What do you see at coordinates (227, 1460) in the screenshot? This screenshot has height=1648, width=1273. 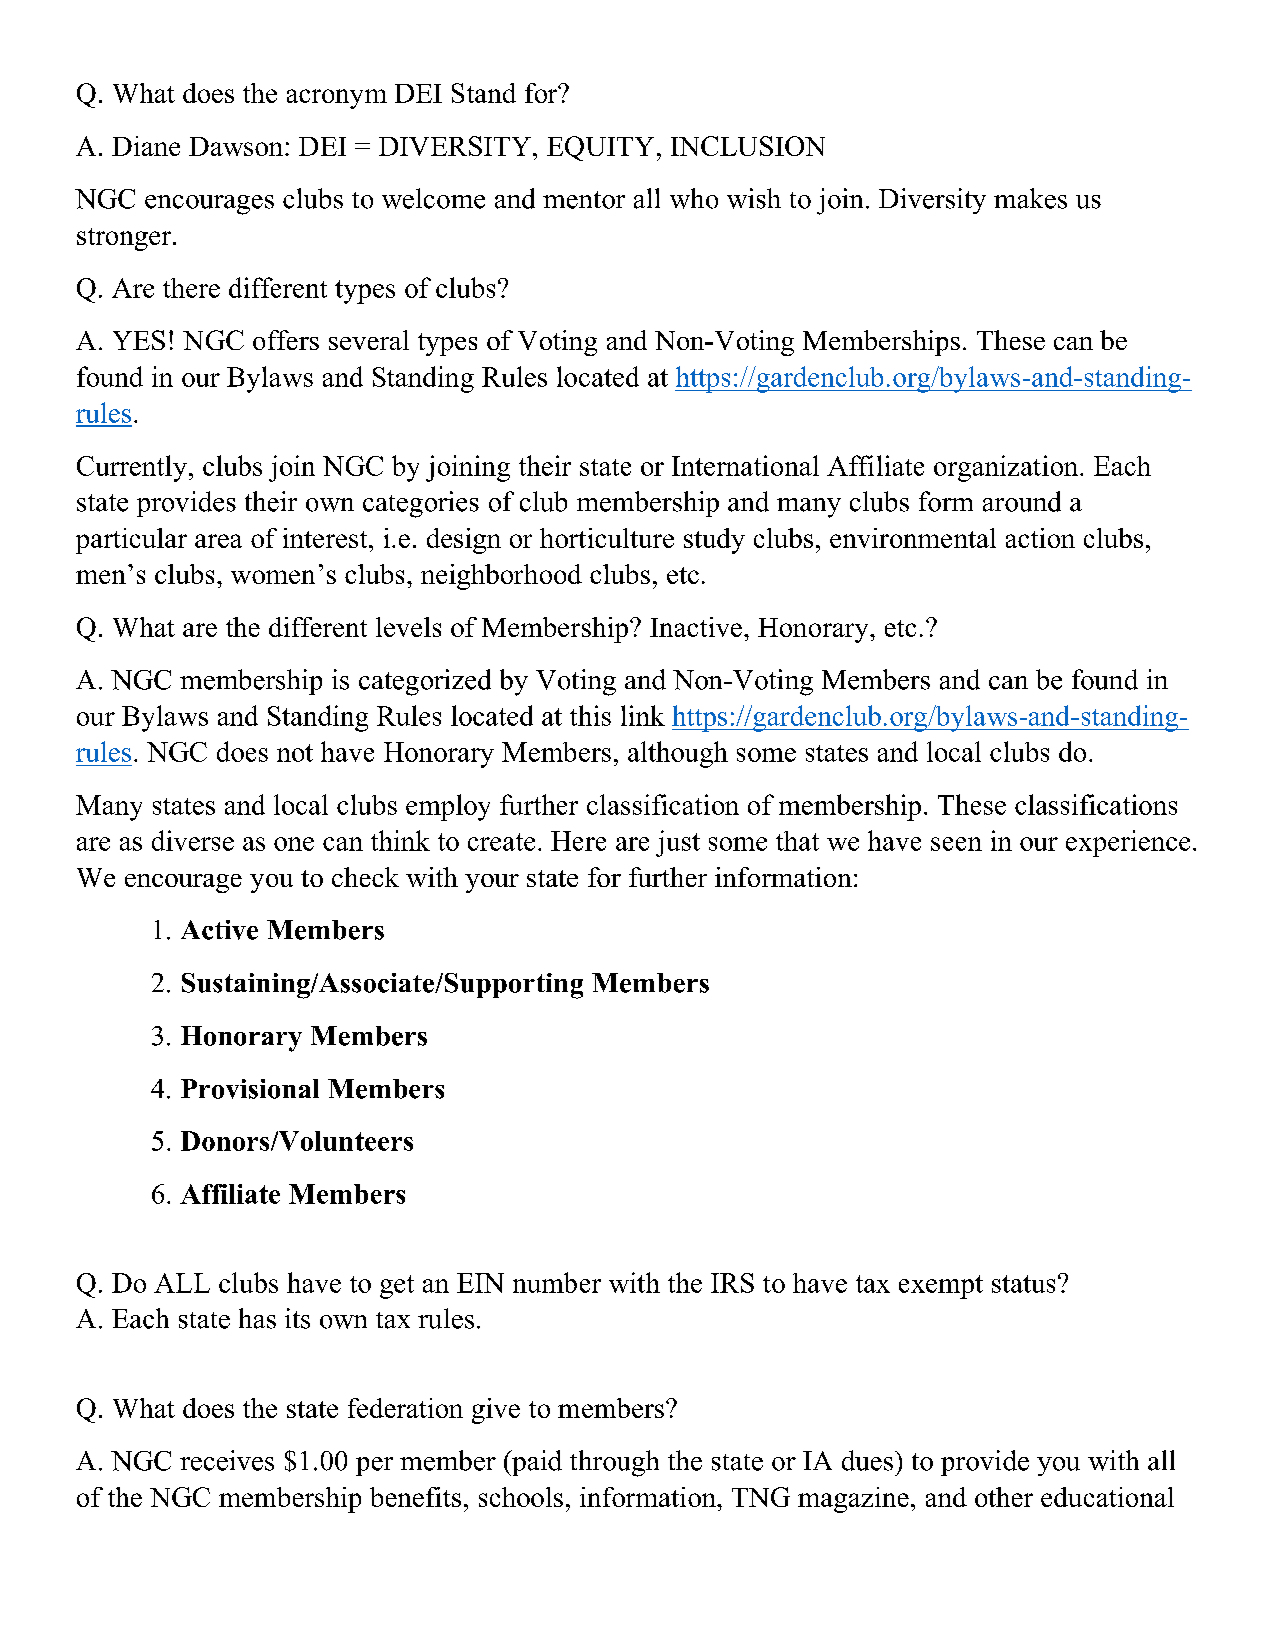 I see `receives` at bounding box center [227, 1460].
